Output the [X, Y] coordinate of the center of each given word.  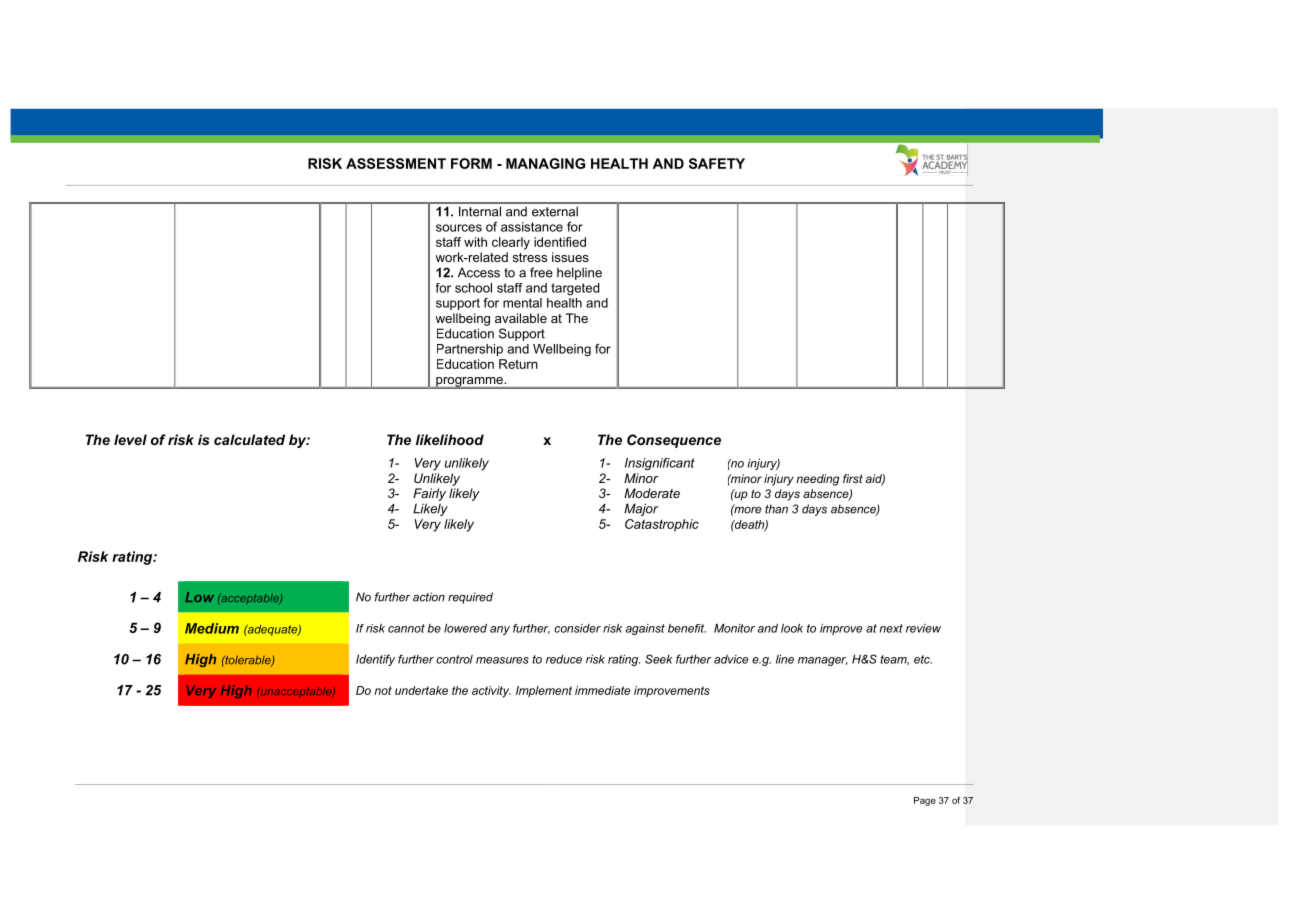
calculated [249, 439]
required [470, 598]
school [473, 288]
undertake [421, 690]
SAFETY [717, 163]
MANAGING [545, 163]
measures [502, 660]
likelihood [450, 439]
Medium [212, 628]
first [853, 478]
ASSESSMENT [396, 163]
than [776, 509]
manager [823, 661]
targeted [575, 289]
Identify [375, 660]
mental [522, 303]
